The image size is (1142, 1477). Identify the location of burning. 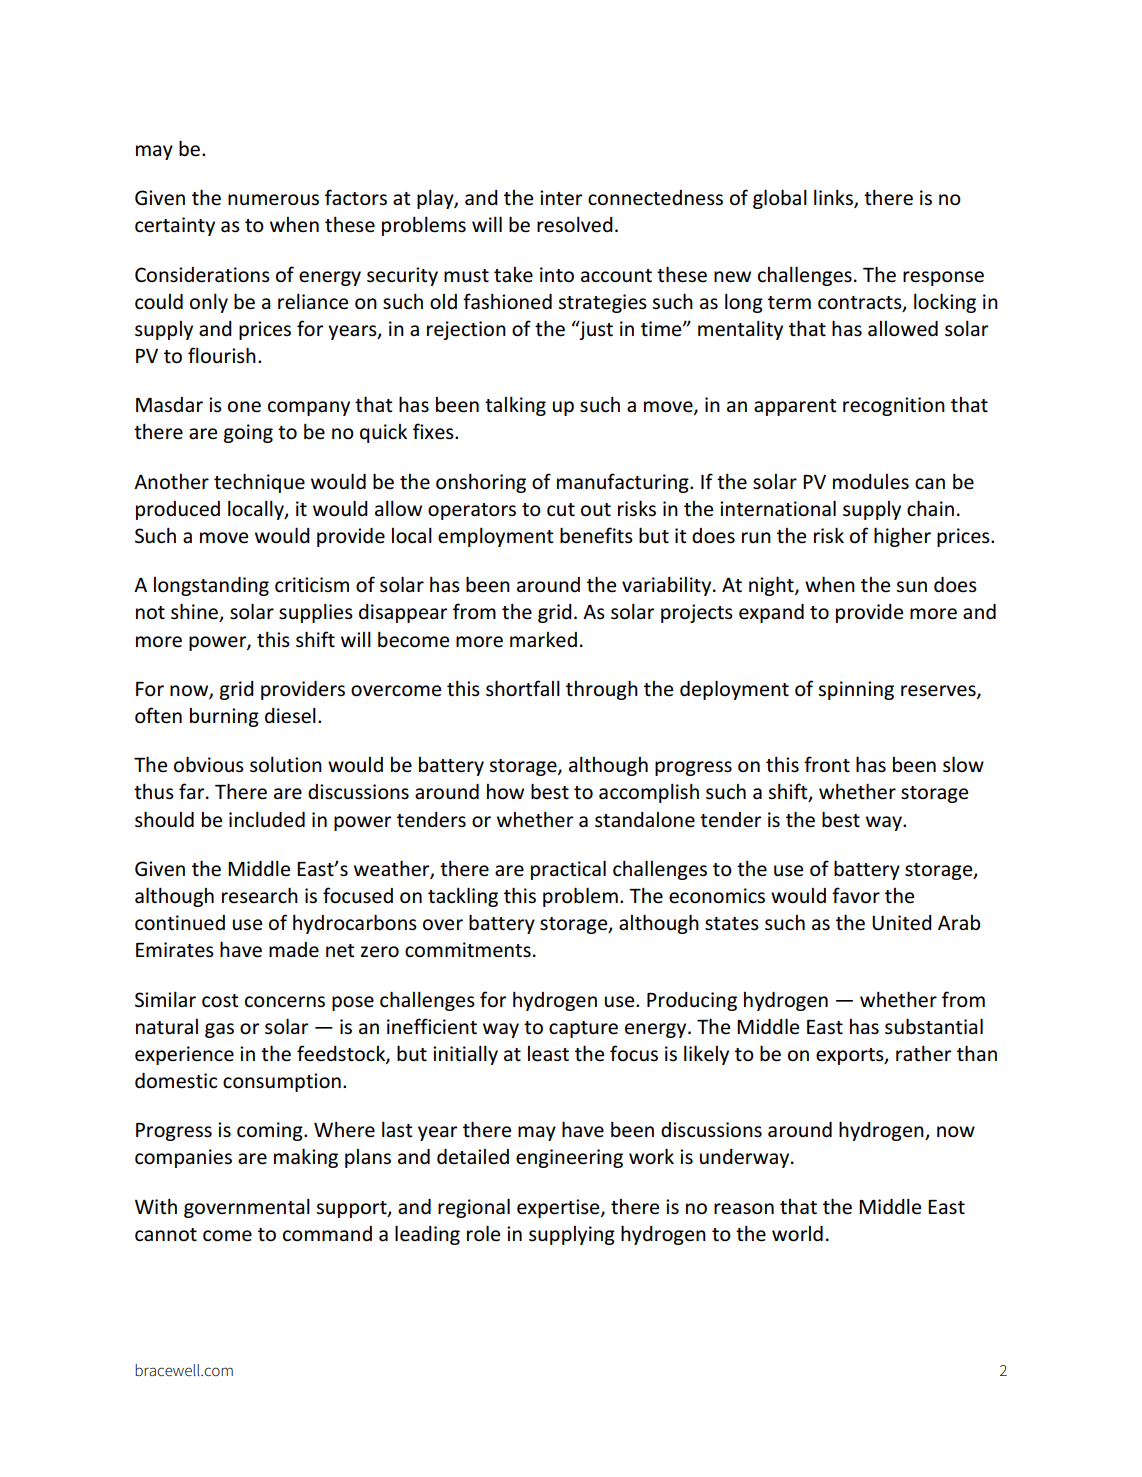
(224, 717).
